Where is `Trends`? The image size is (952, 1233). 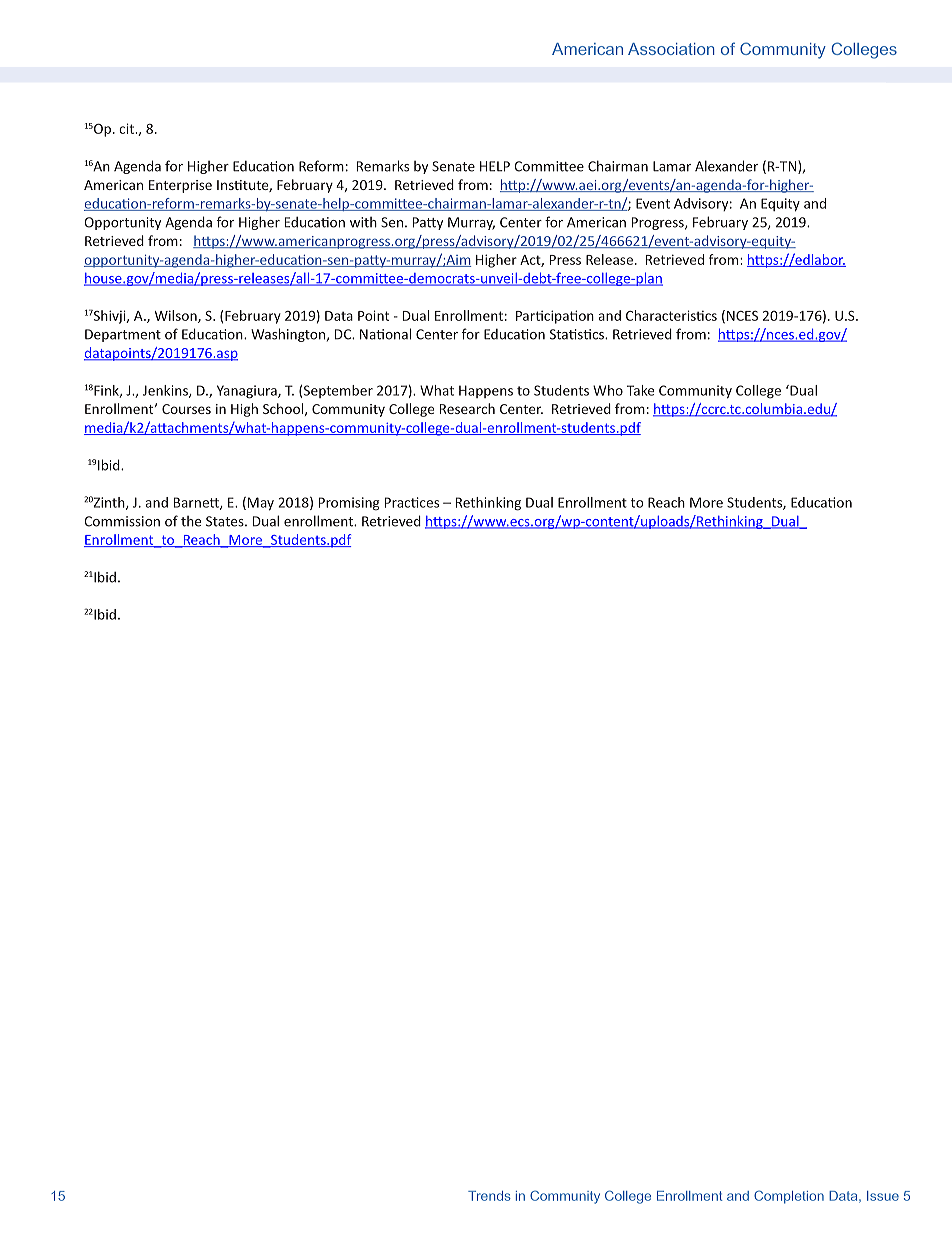 Trends is located at coordinates (489, 1196).
